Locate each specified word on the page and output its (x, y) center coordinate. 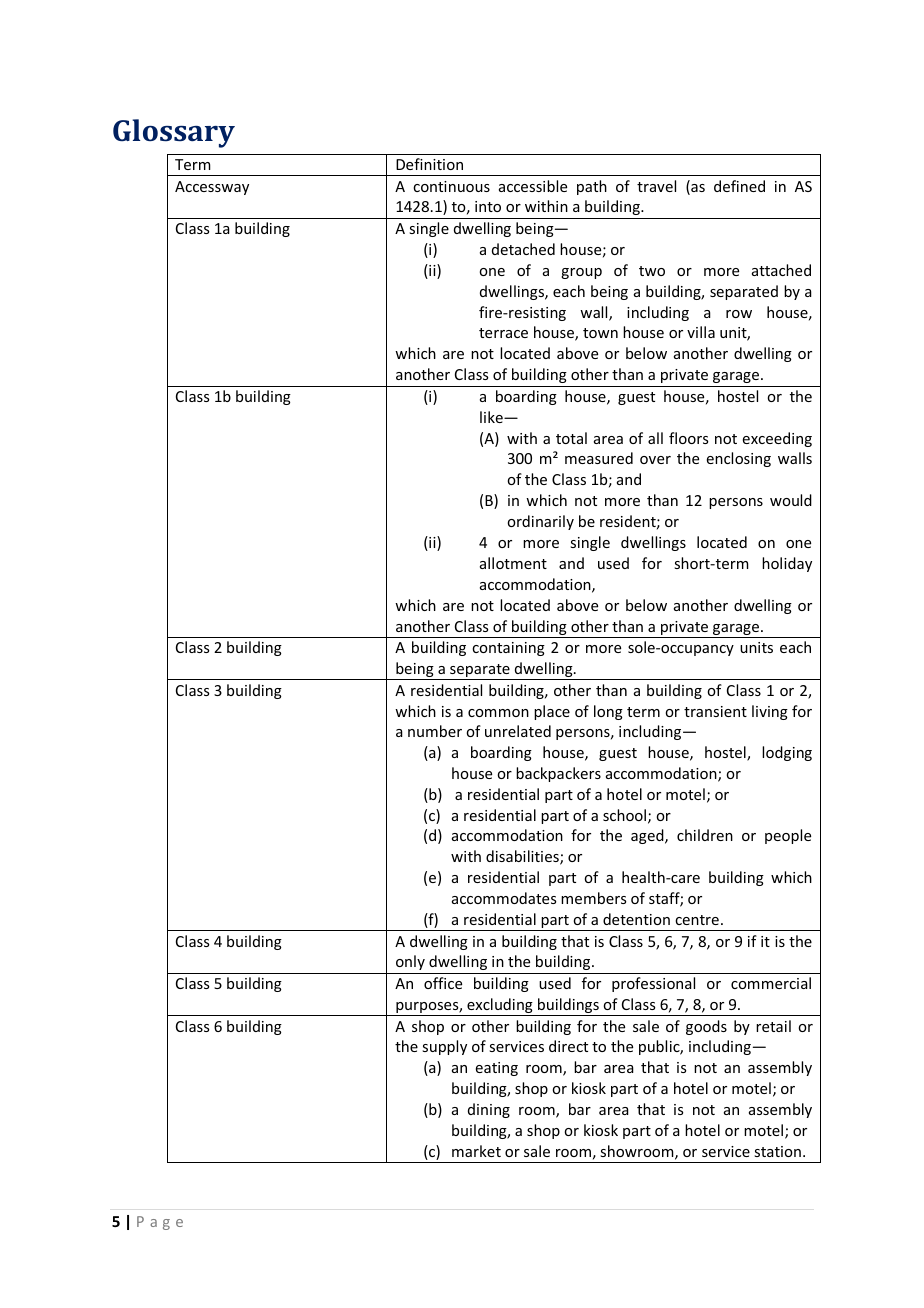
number (435, 731)
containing (508, 649)
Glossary (174, 133)
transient (715, 711)
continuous (451, 186)
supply (444, 1047)
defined (739, 186)
